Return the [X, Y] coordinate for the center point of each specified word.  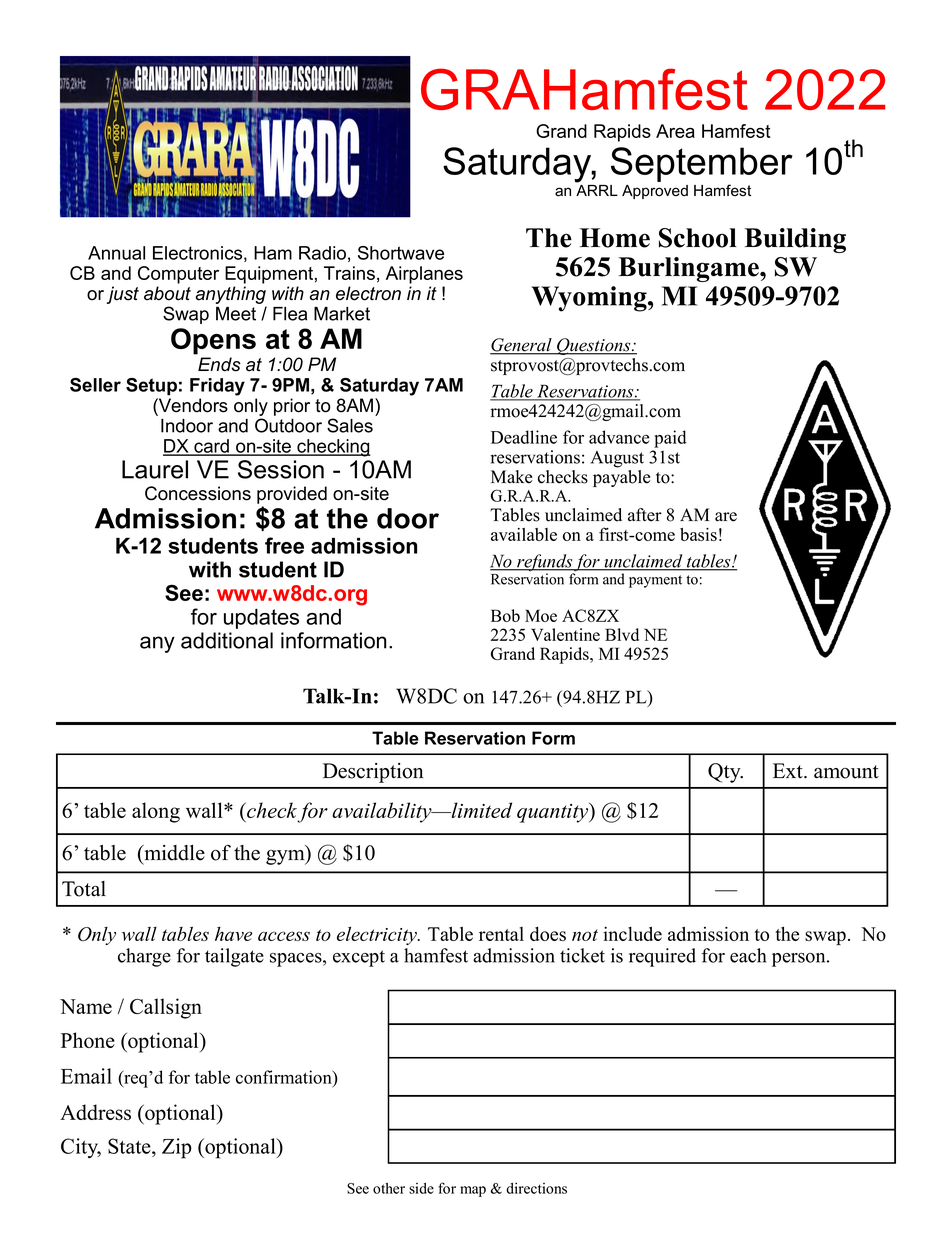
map [473, 1191]
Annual [116, 253]
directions [536, 1188]
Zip [176, 1148]
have [233, 934]
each [748, 955]
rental [501, 934]
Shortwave [401, 253]
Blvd [622, 634]
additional [227, 640]
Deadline [524, 437]
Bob [505, 615]
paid [670, 439]
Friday [217, 387]
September [702, 166]
